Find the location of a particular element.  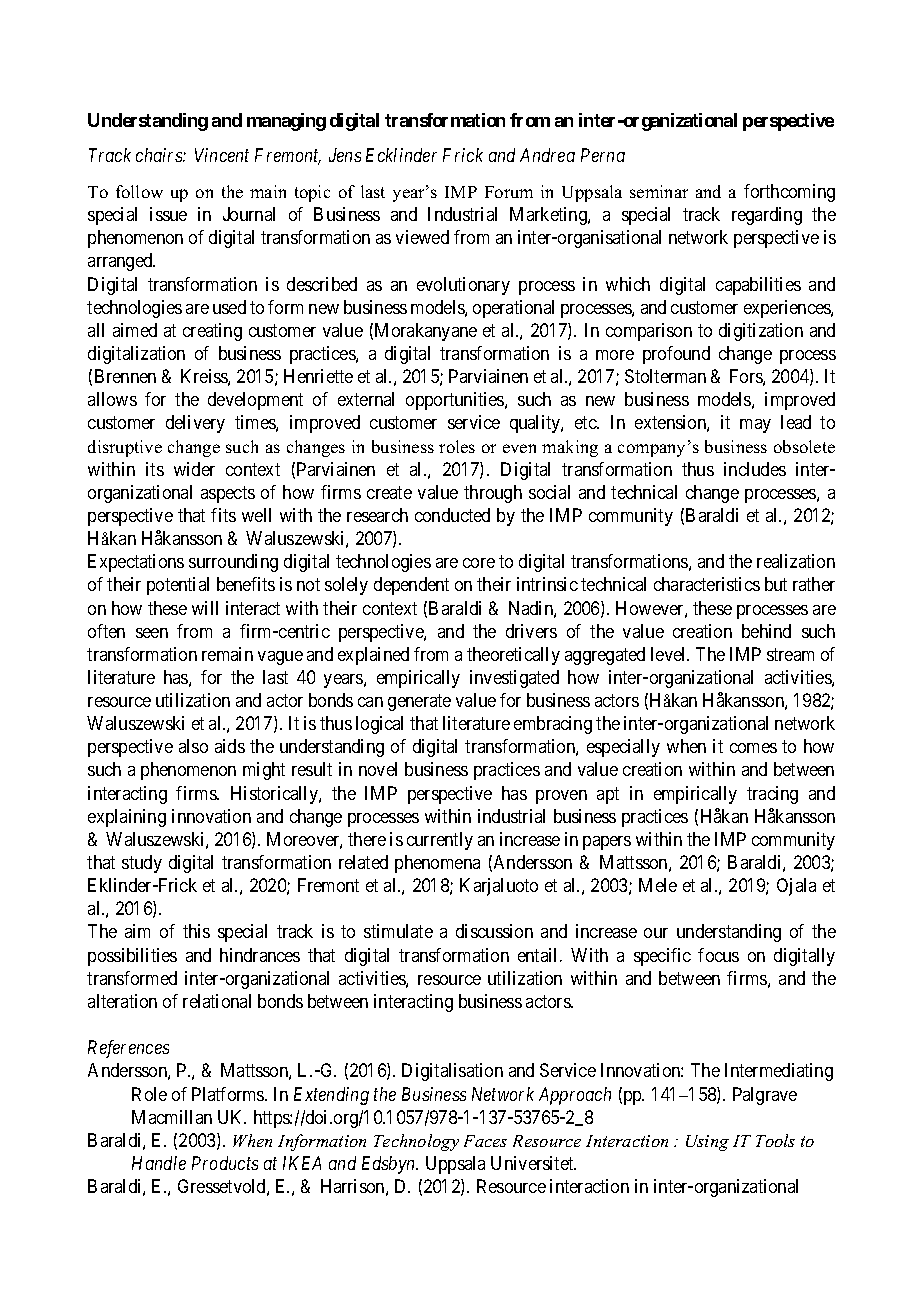

Vincent is located at coordinates (222, 155).
